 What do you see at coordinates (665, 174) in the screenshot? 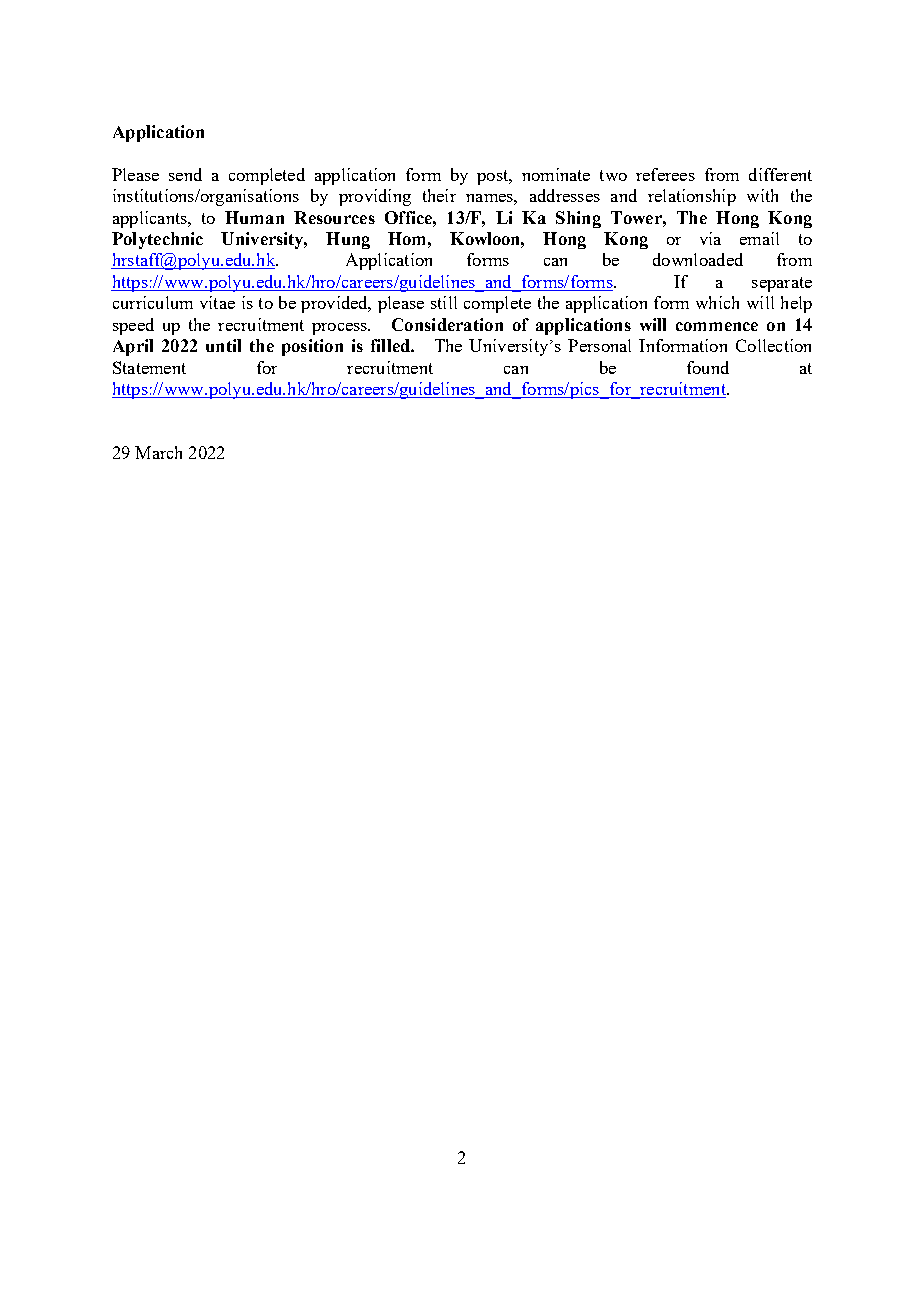
I see `referees` at bounding box center [665, 174].
